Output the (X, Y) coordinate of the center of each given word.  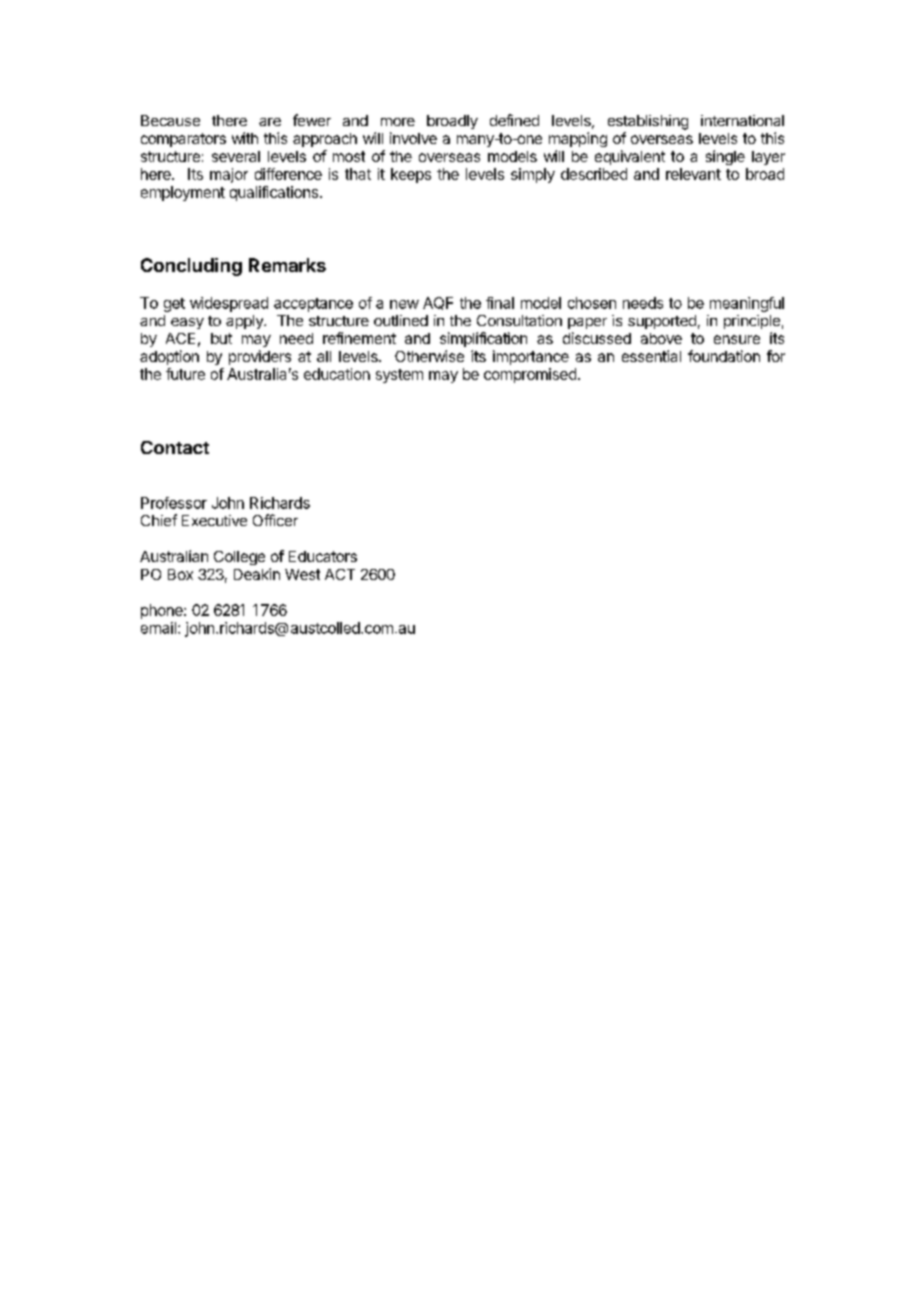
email (158, 628)
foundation (724, 356)
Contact (175, 447)
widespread (229, 304)
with (245, 138)
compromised (530, 375)
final (500, 303)
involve (413, 138)
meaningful (747, 304)
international (742, 120)
